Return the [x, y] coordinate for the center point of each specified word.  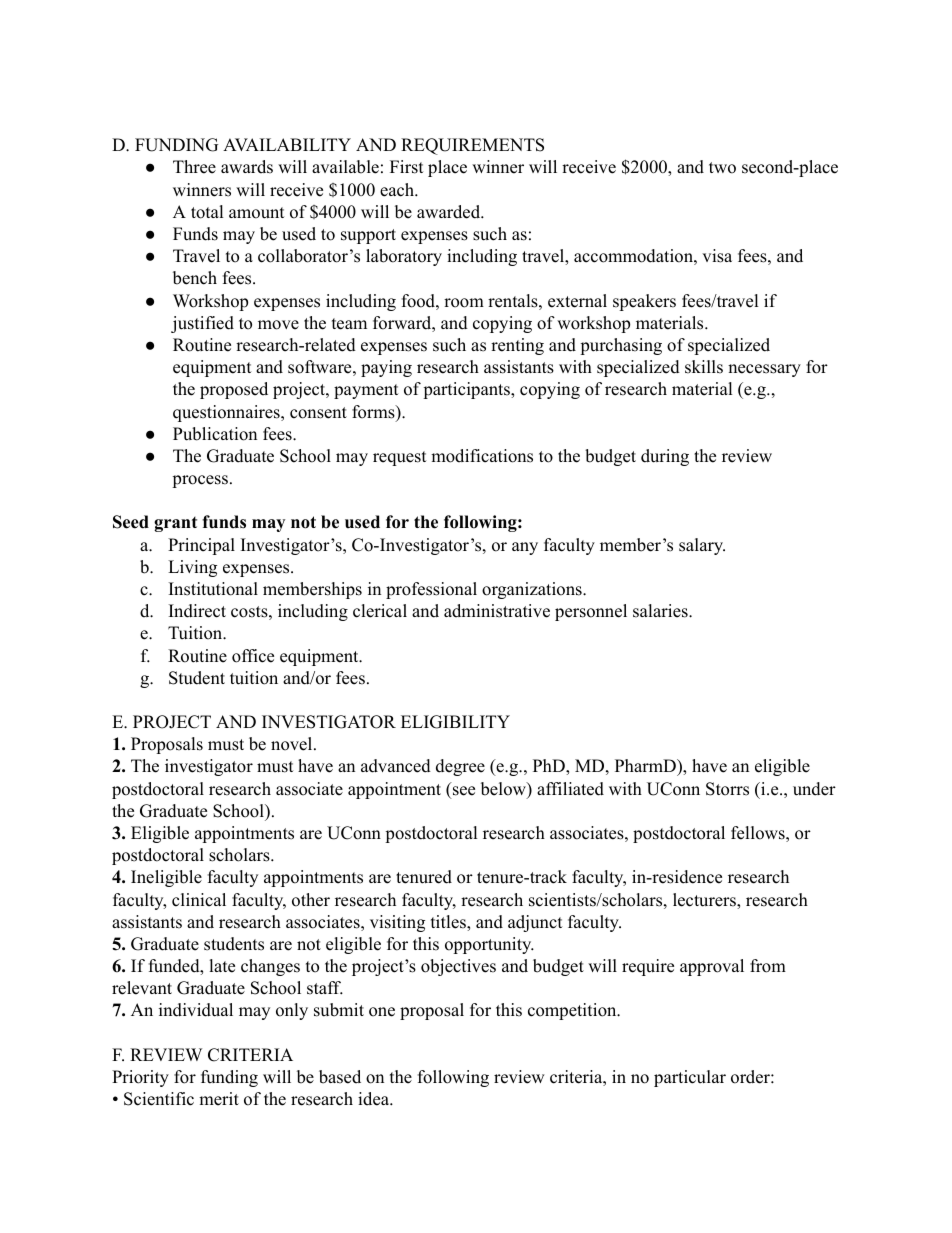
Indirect [197, 611]
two [722, 168]
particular [690, 1078]
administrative [497, 611]
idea [374, 1099]
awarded [449, 212]
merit [219, 1099]
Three [194, 167]
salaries [661, 611]
